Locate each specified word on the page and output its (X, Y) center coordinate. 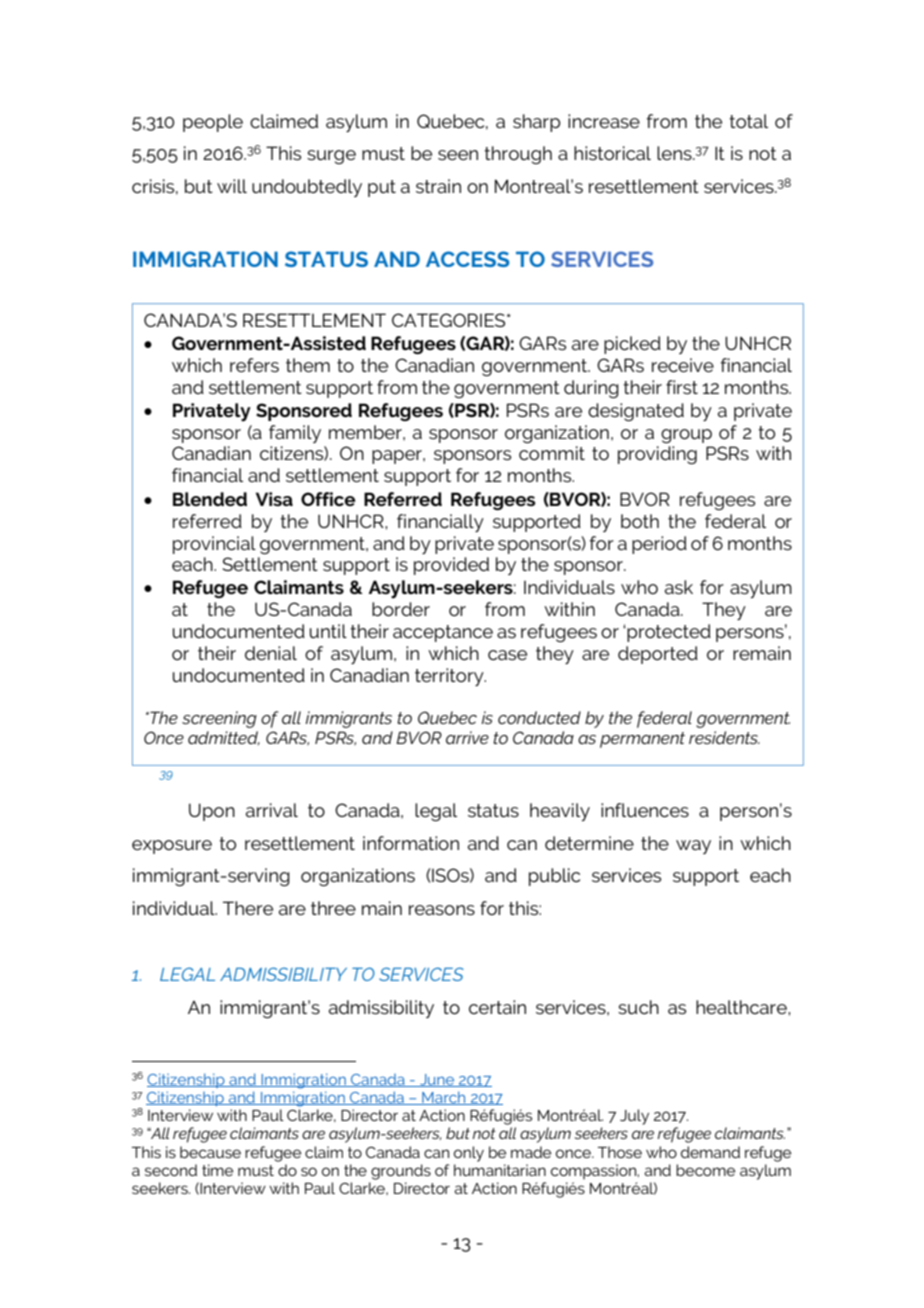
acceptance (443, 633)
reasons (442, 910)
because (210, 1152)
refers (254, 365)
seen (458, 155)
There (248, 908)
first (682, 387)
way (693, 847)
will (232, 186)
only (469, 1154)
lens (675, 153)
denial (271, 653)
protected (668, 633)
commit (552, 453)
